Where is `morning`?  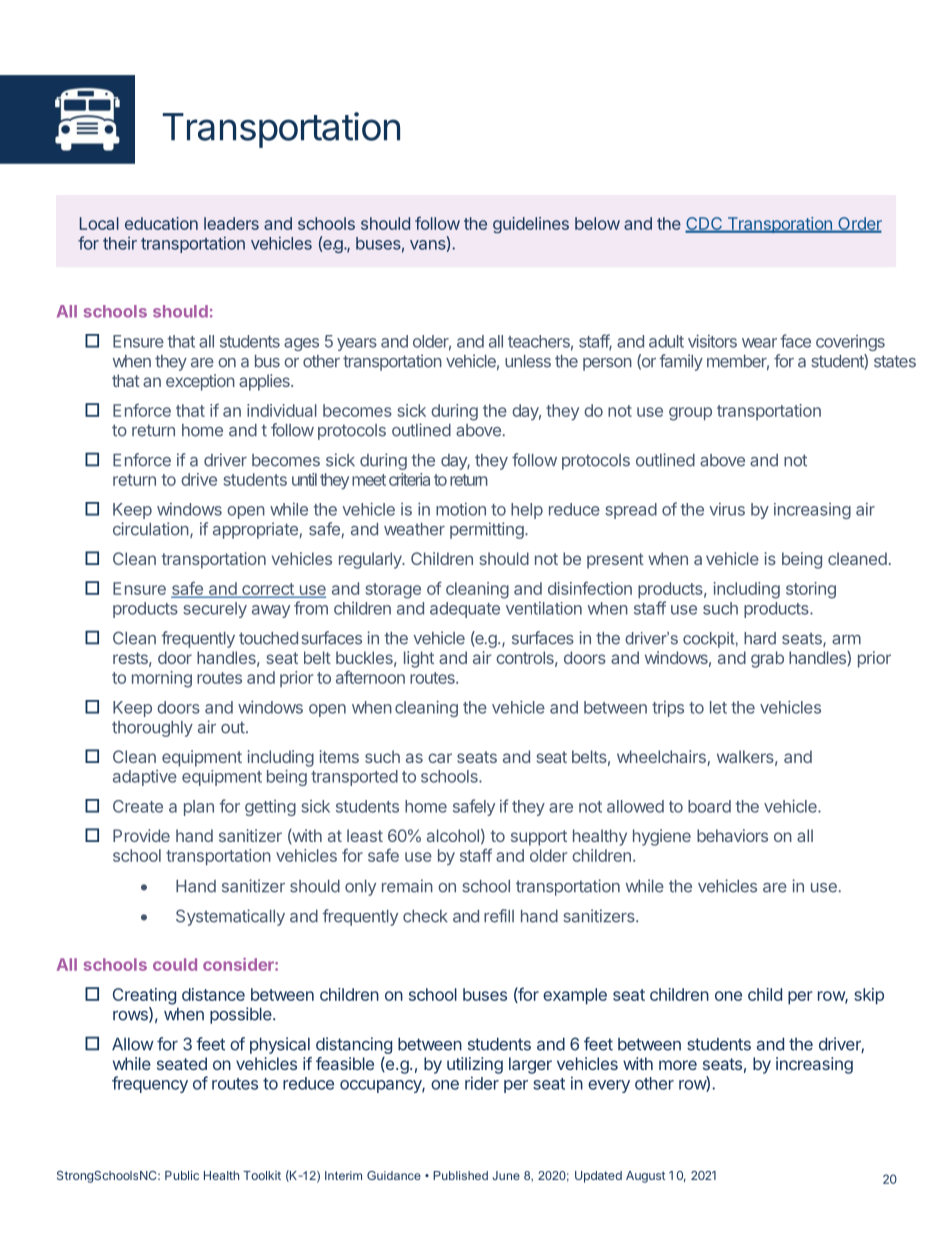
morning is located at coordinates (162, 679).
